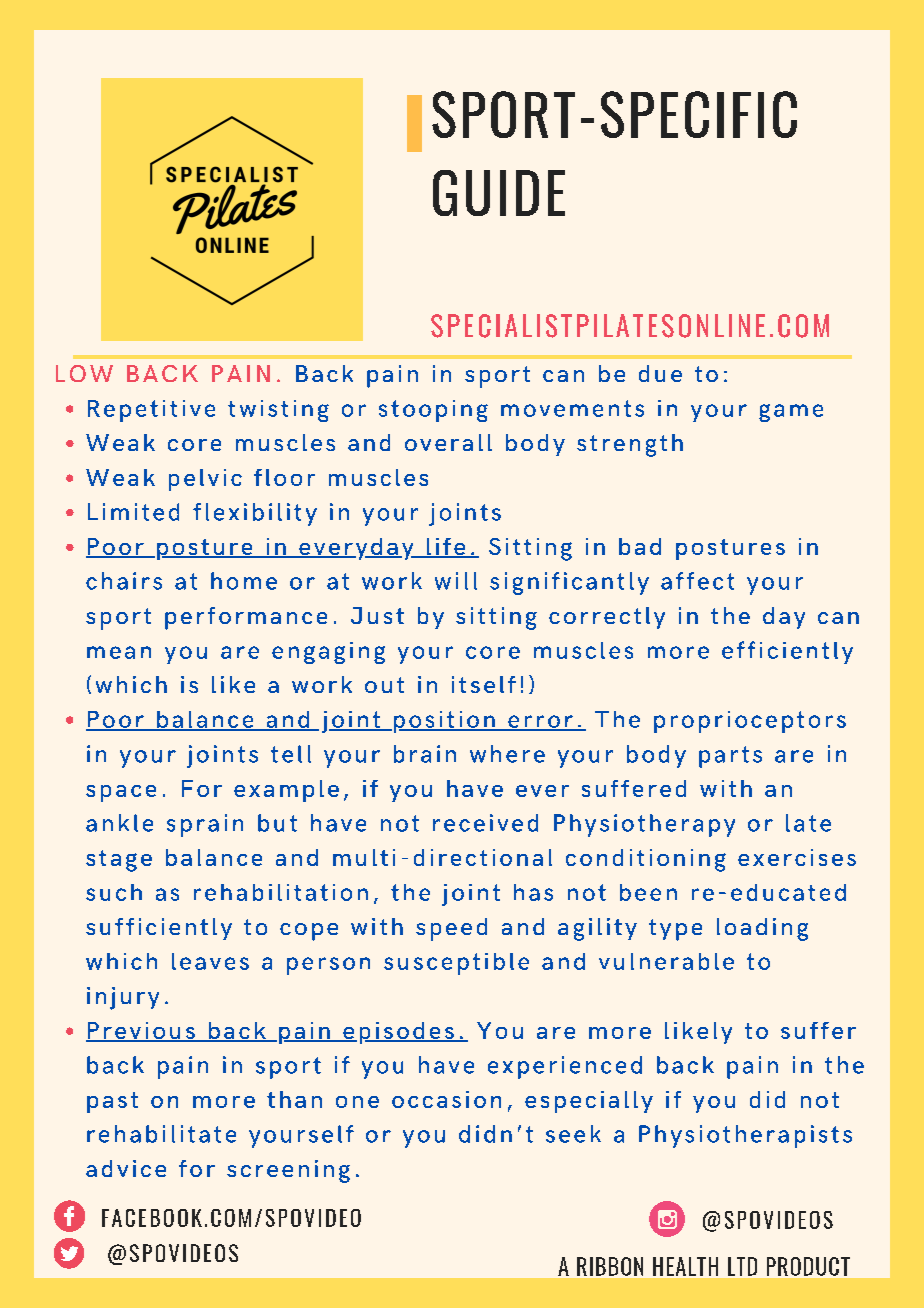 Image resolution: width=924 pixels, height=1308 pixels. I want to click on advice, so click(126, 1168).
